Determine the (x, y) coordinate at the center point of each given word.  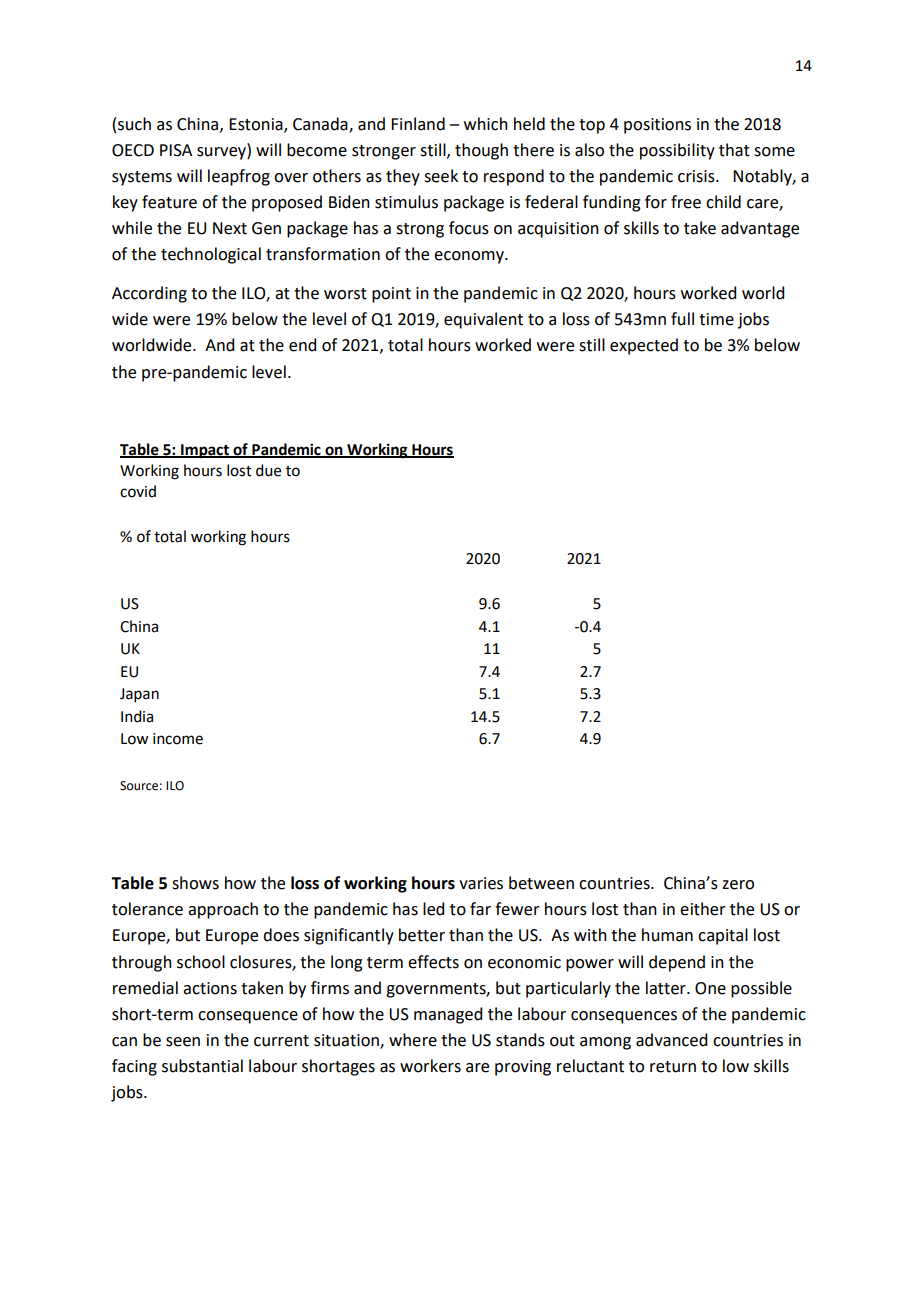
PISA (176, 150)
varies (481, 883)
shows (195, 883)
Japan (139, 695)
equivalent (483, 320)
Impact (205, 451)
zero (738, 885)
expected (644, 346)
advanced (671, 1040)
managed (448, 1015)
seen (183, 1042)
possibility (677, 151)
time (716, 319)
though (481, 151)
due (268, 470)
